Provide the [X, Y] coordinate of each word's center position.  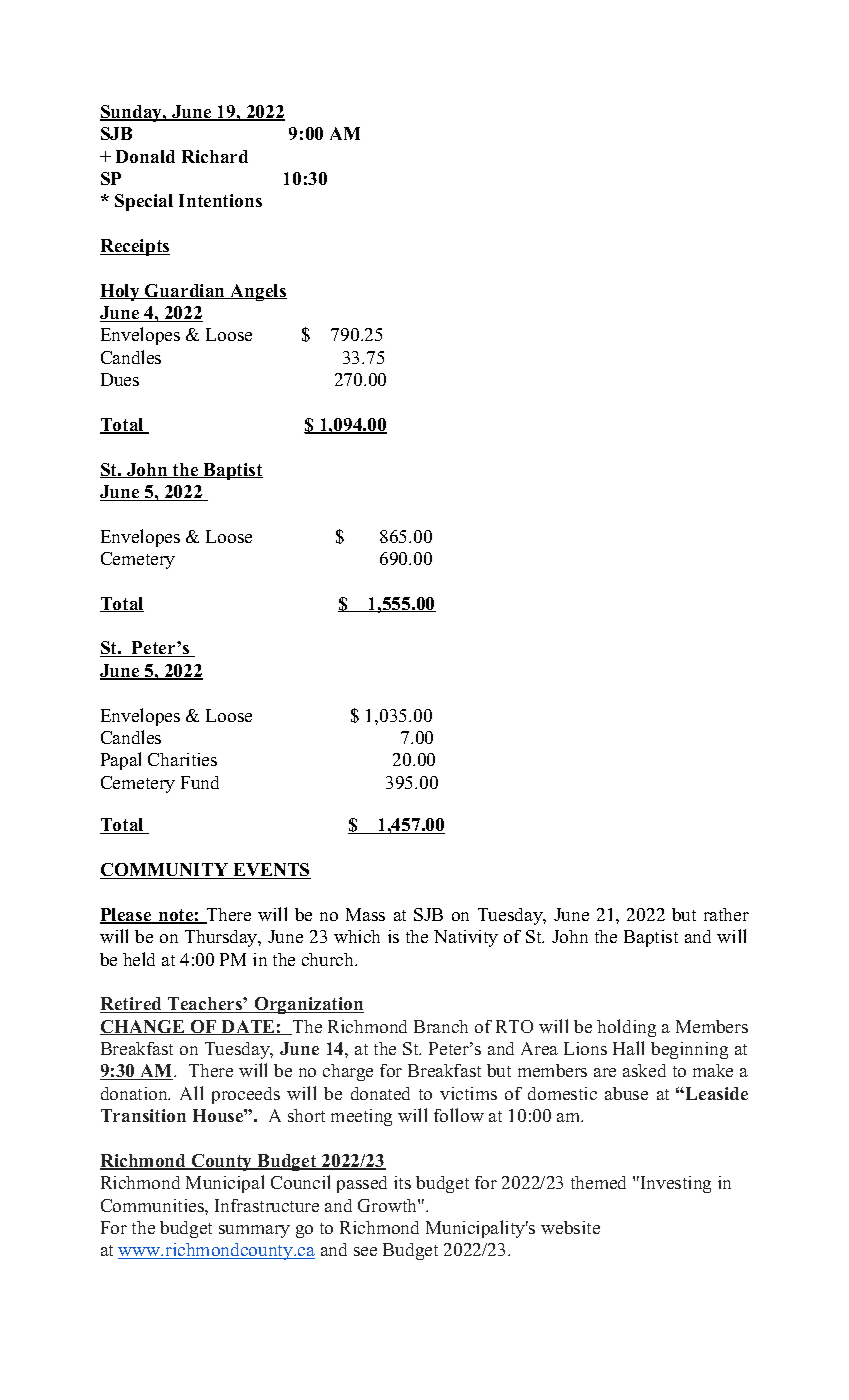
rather [726, 914]
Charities [182, 759]
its [402, 1182]
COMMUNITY [165, 871]
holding [626, 1028]
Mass [365, 914]
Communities [153, 1205]
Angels [257, 292]
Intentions [220, 200]
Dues [120, 379]
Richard [215, 156]
